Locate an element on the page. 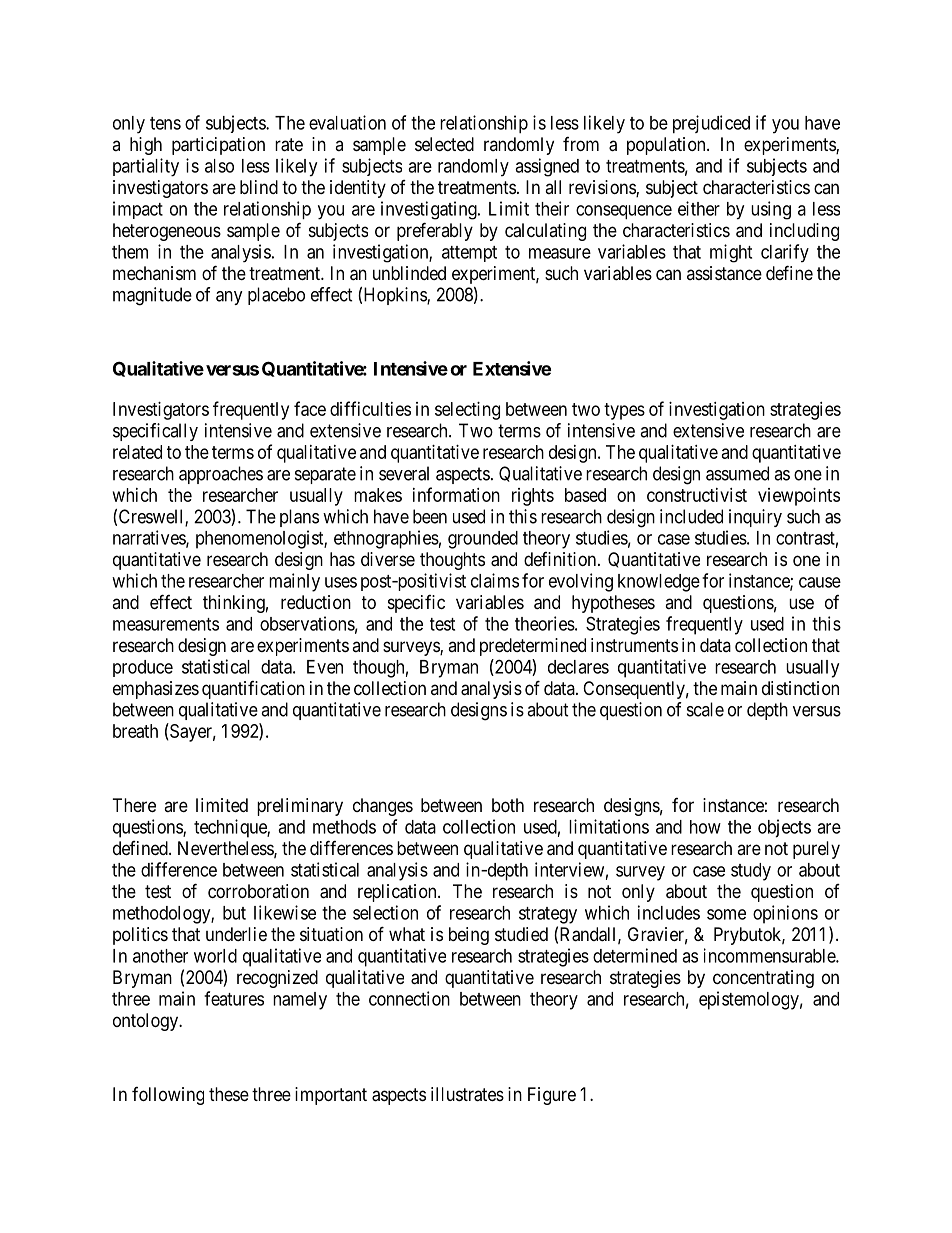 The width and height of the image is (952, 1233). Figure is located at coordinates (552, 1096).
